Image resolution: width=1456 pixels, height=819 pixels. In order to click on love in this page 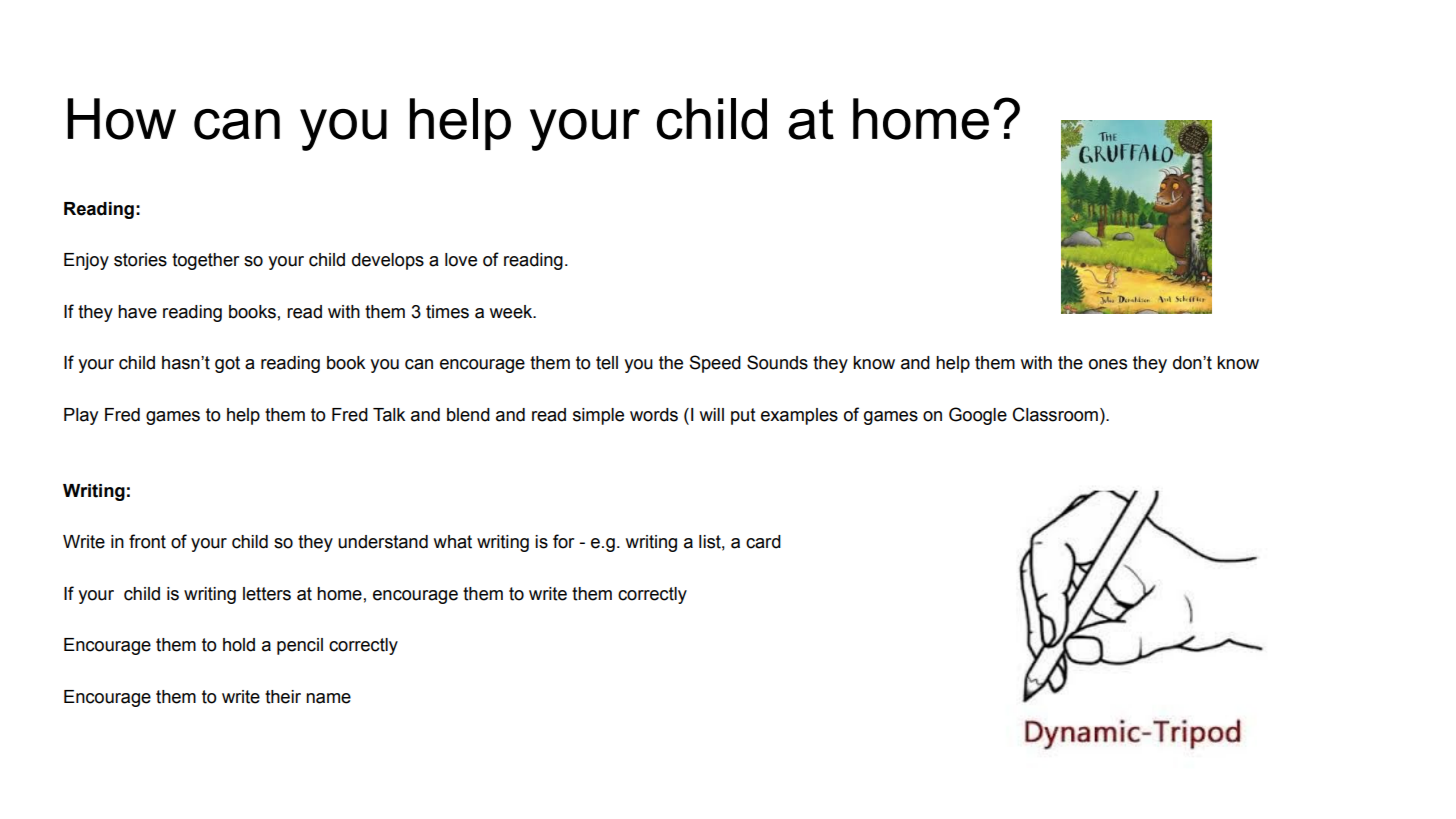, I will do `click(461, 260)`.
